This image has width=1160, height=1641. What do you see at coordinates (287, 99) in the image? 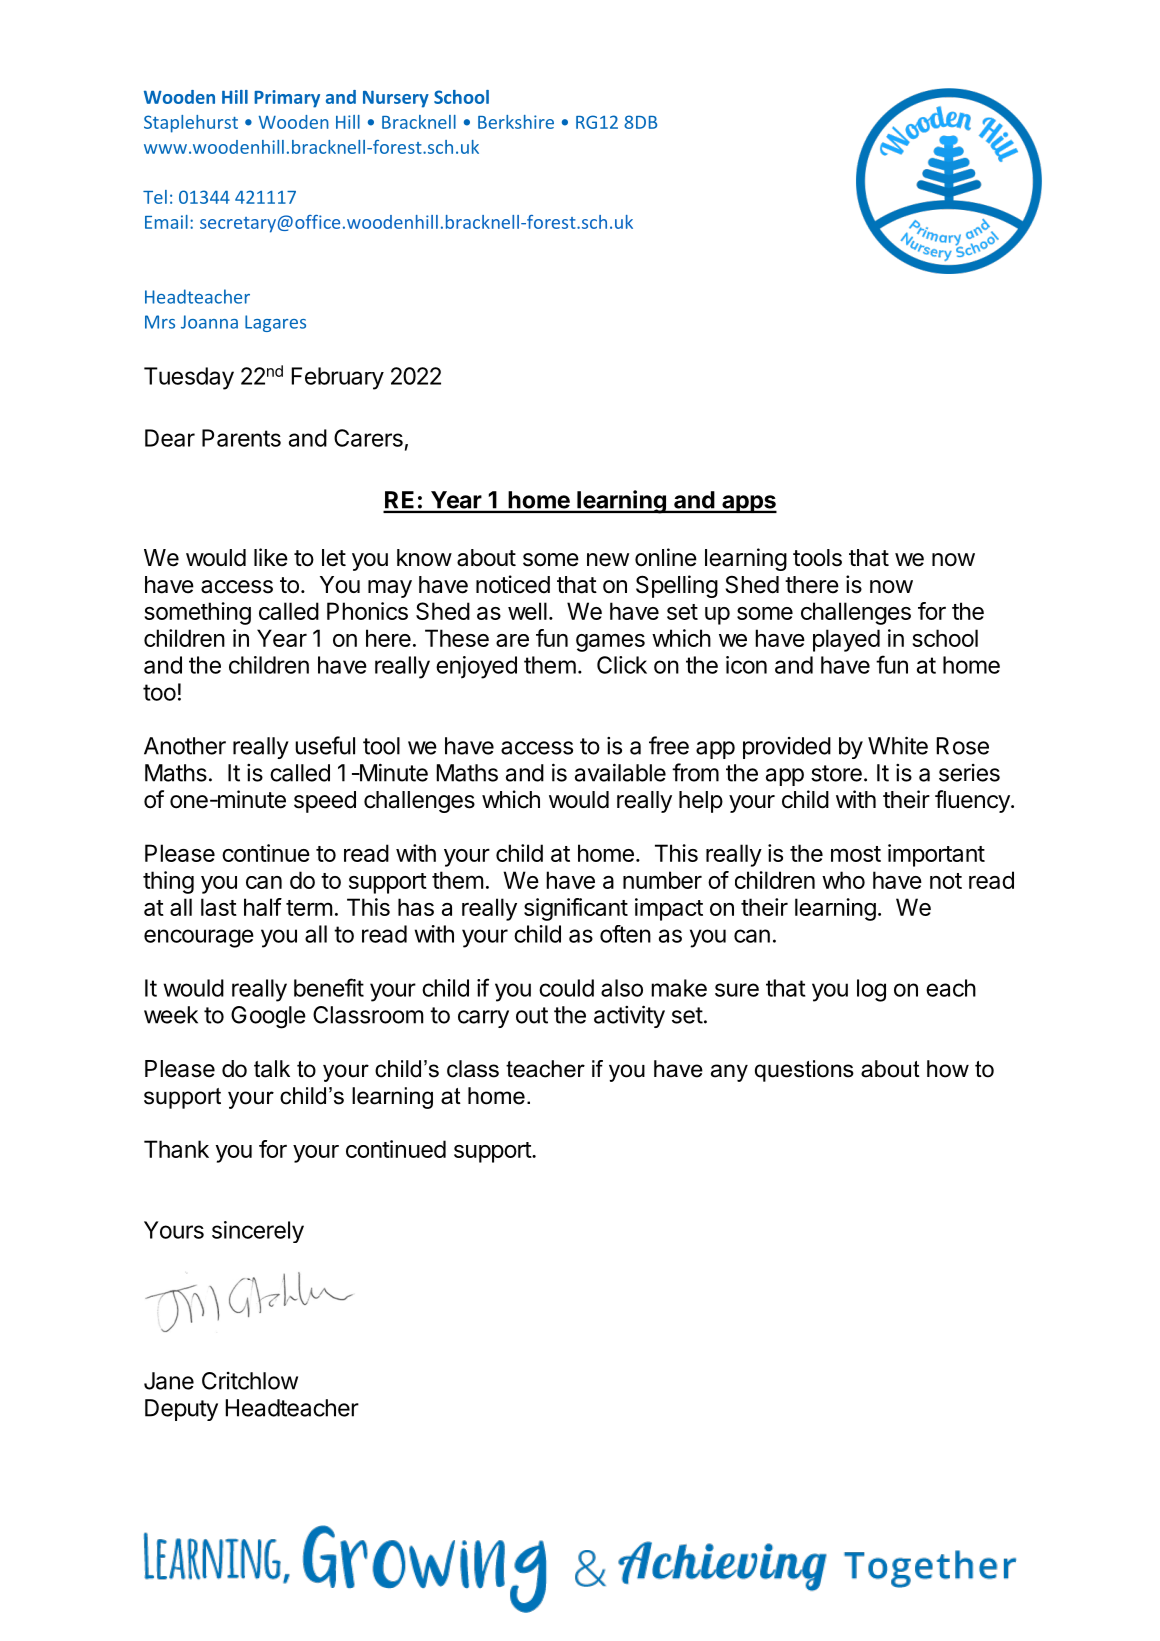
I see `Primary` at bounding box center [287, 99].
